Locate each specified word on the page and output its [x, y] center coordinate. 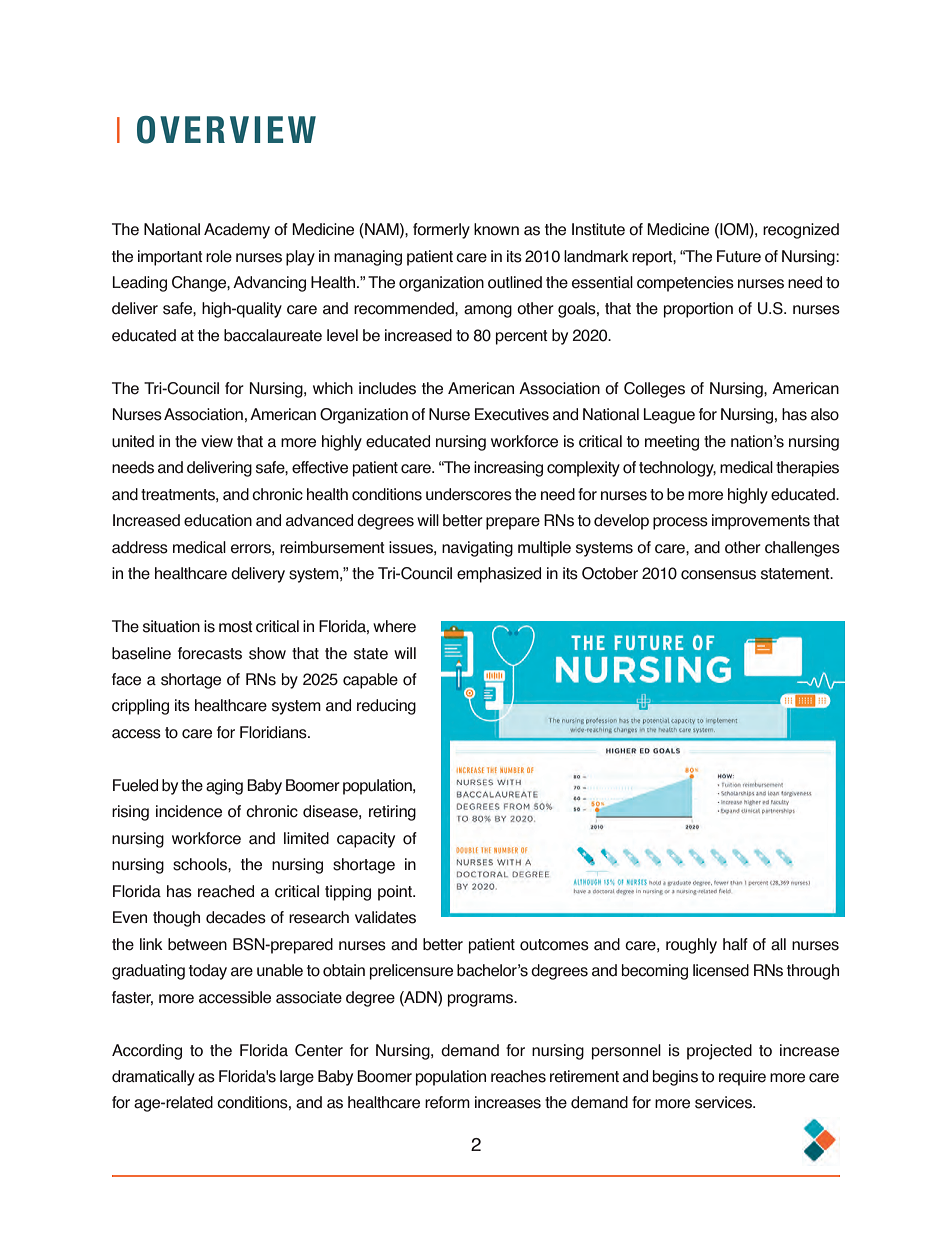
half [735, 944]
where [394, 626]
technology [677, 469]
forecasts [210, 653]
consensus [718, 575]
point [396, 893]
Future [739, 256]
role [219, 256]
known [496, 229]
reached [226, 891]
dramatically [153, 1078]
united [133, 441]
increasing [508, 469]
